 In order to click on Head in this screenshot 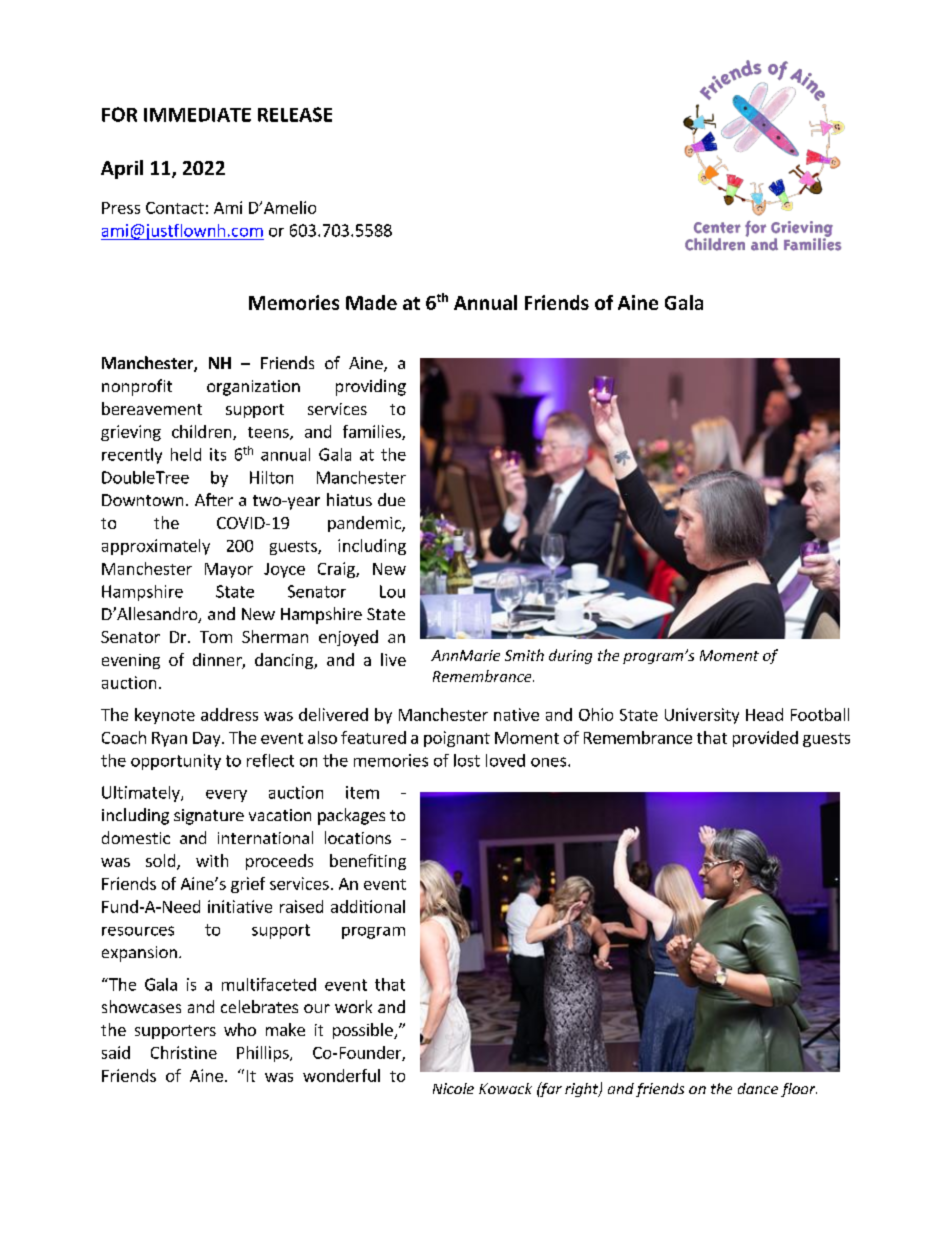, I will do `click(764, 714)`.
